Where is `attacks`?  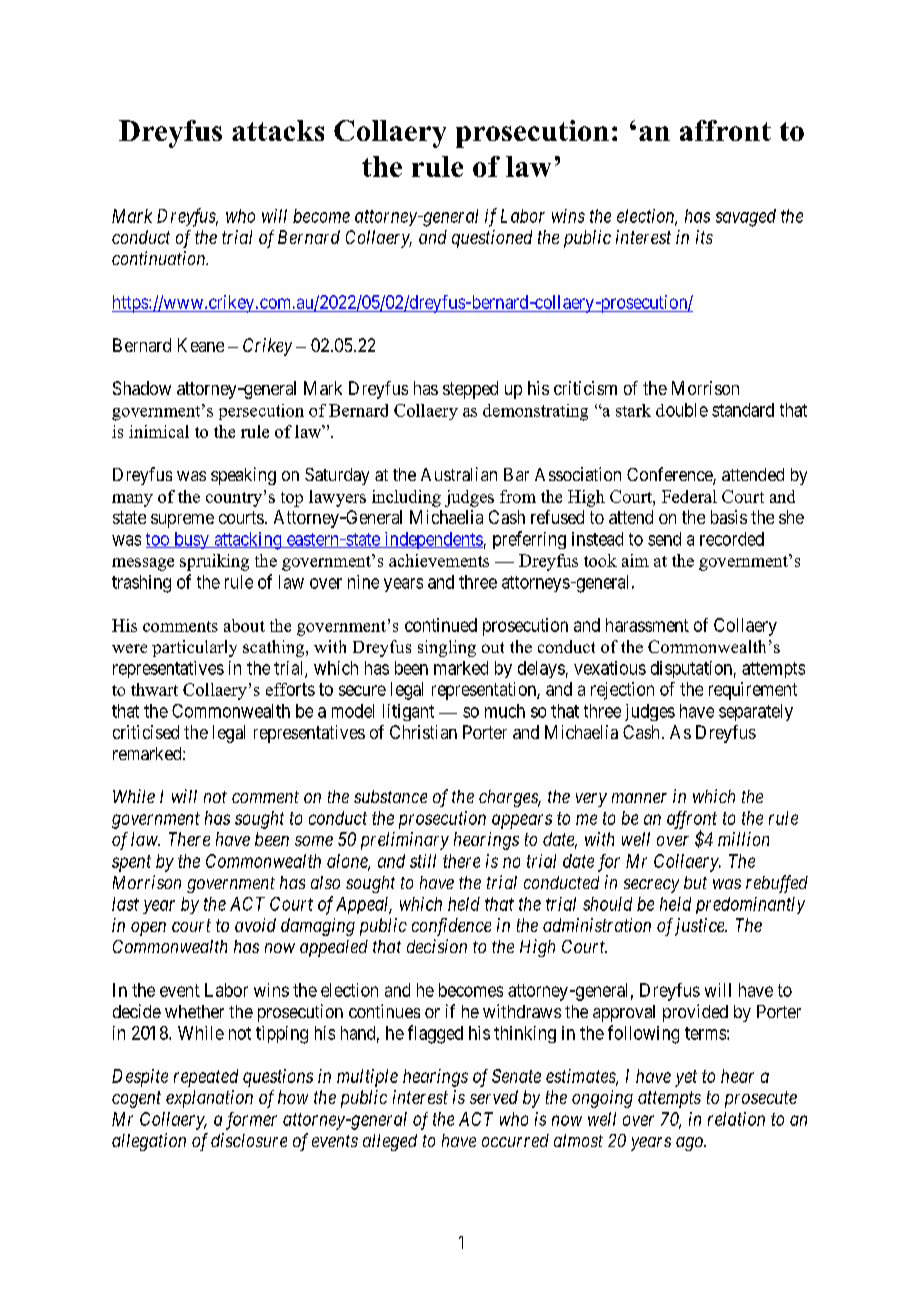
attacks is located at coordinates (278, 130).
